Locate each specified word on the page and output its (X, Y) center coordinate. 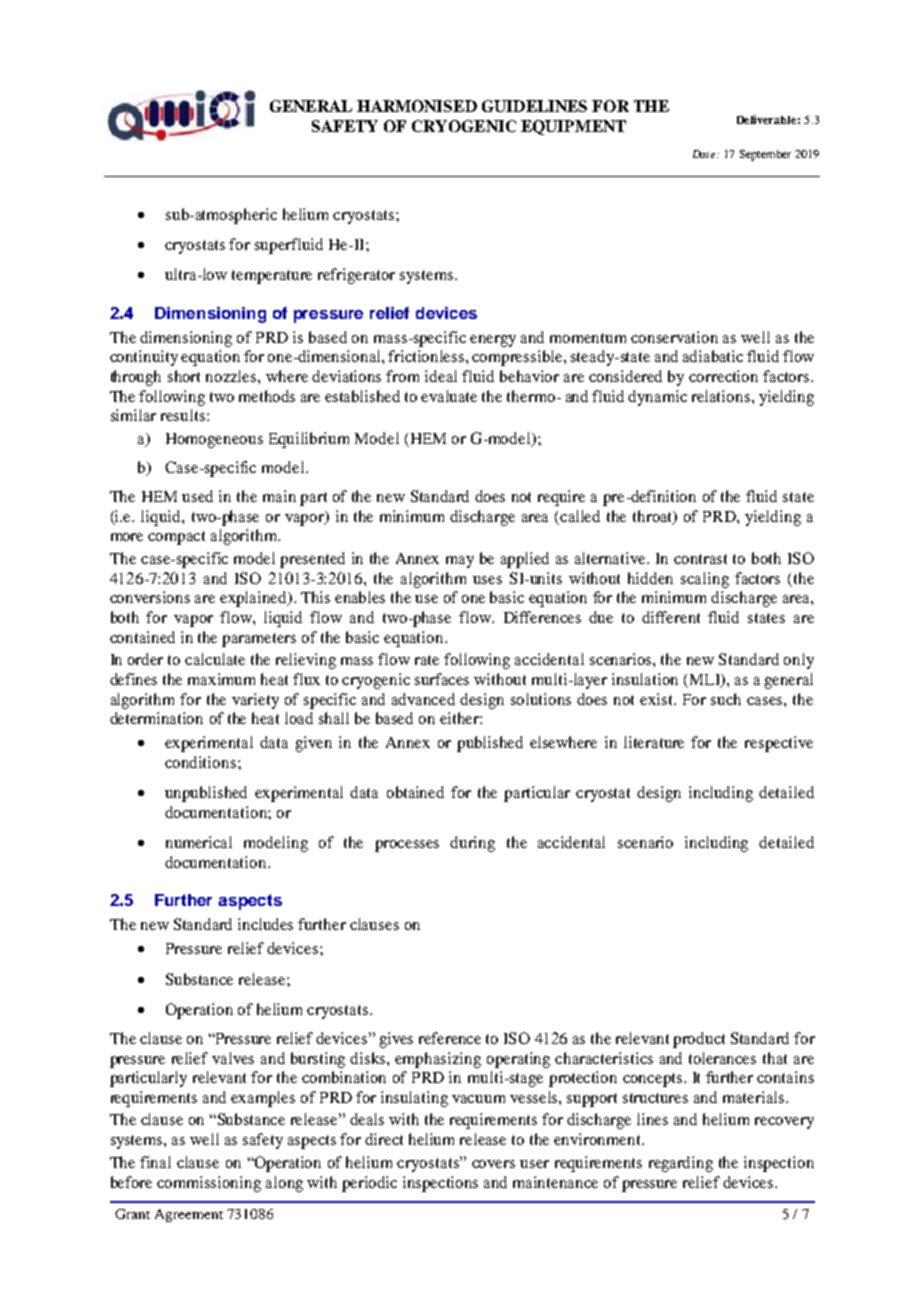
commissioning (209, 1184)
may (460, 562)
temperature (272, 277)
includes (265, 924)
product (699, 1040)
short (184, 376)
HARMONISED (417, 106)
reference (450, 1038)
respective (779, 744)
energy (493, 341)
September (765, 155)
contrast (700, 559)
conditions (200, 762)
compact (176, 538)
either (460, 718)
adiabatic (713, 356)
